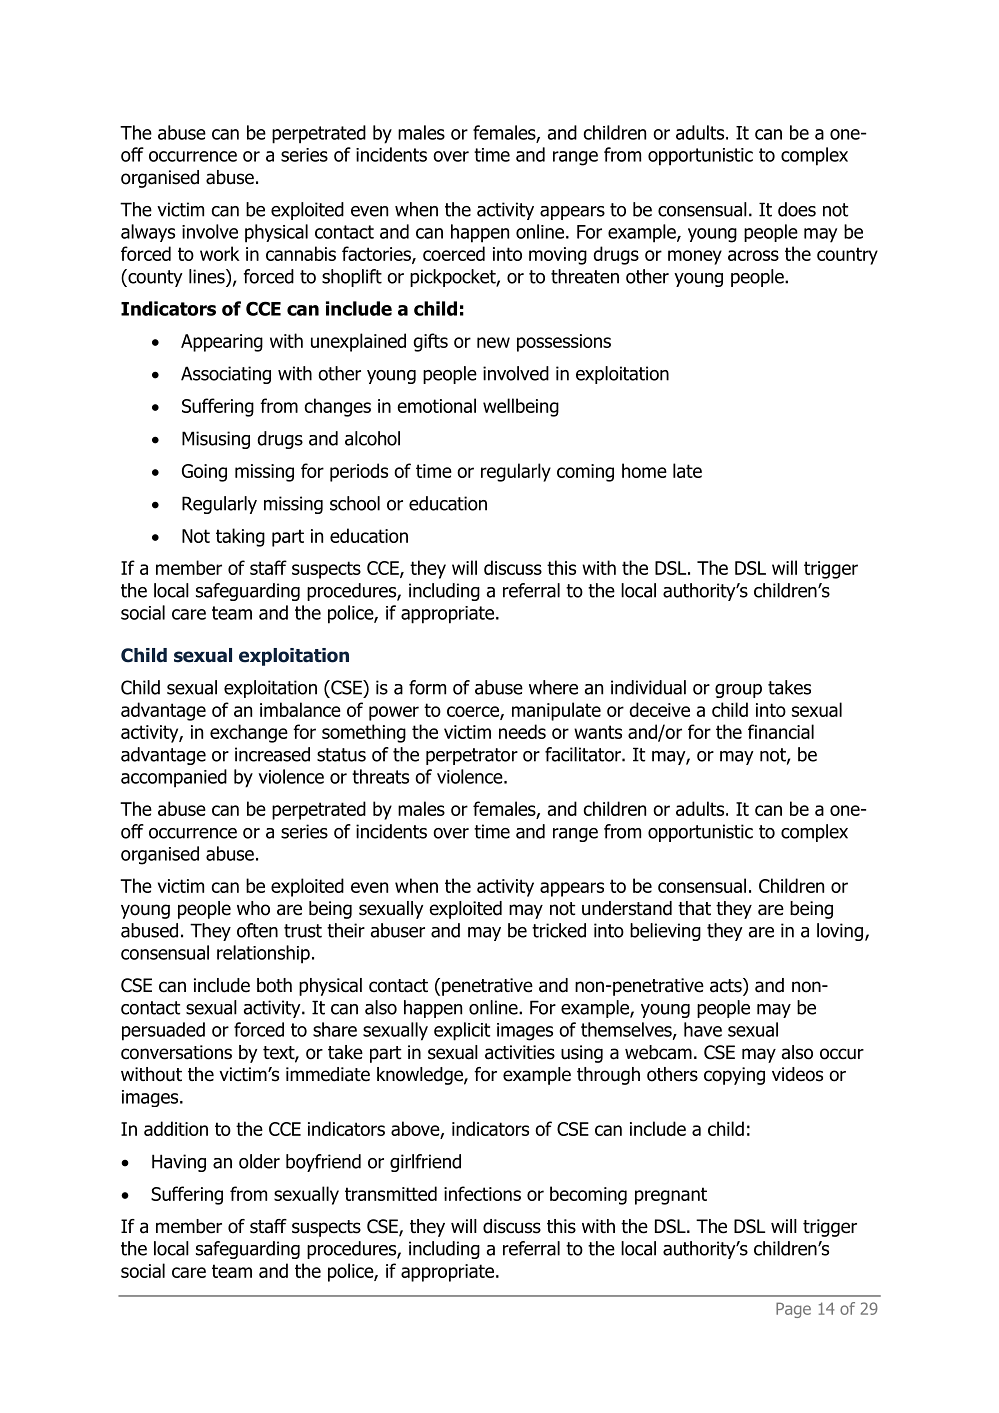  I want to click on older, so click(259, 1161).
